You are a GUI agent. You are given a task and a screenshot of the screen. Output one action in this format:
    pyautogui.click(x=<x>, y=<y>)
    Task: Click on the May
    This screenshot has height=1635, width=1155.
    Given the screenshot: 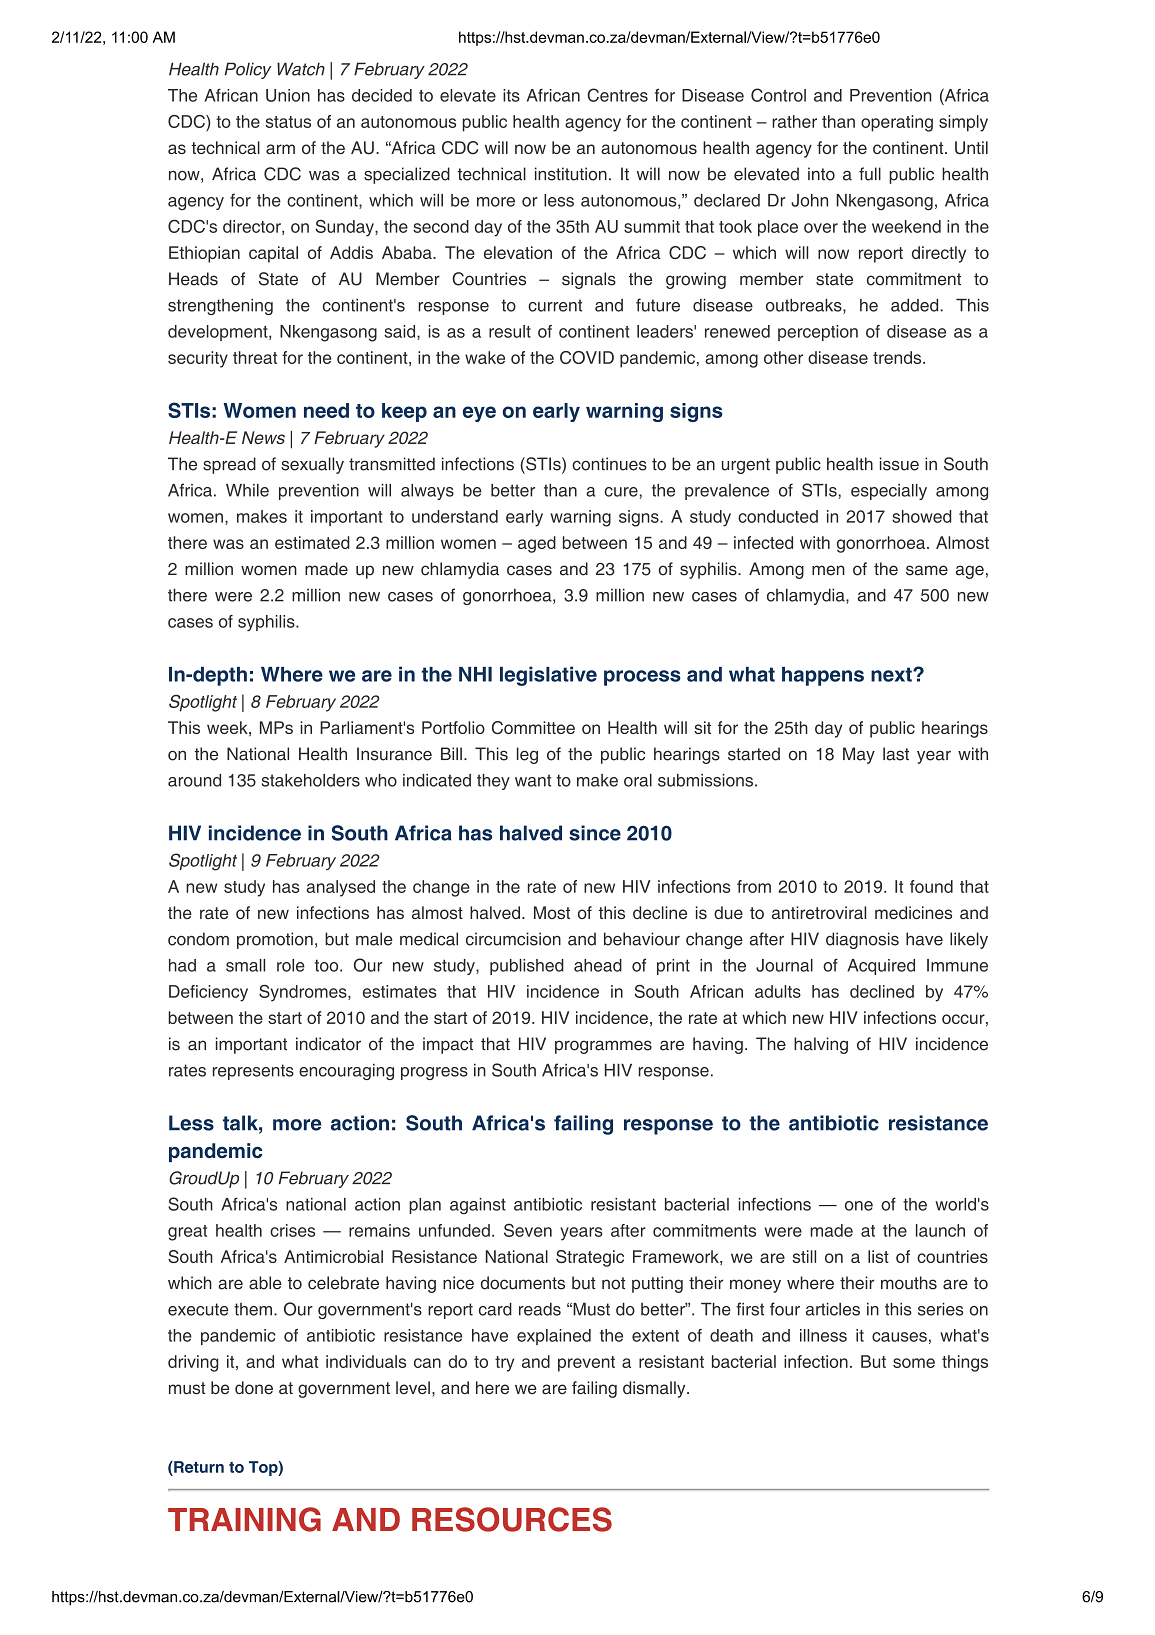 What is the action you would take?
    pyautogui.click(x=859, y=755)
